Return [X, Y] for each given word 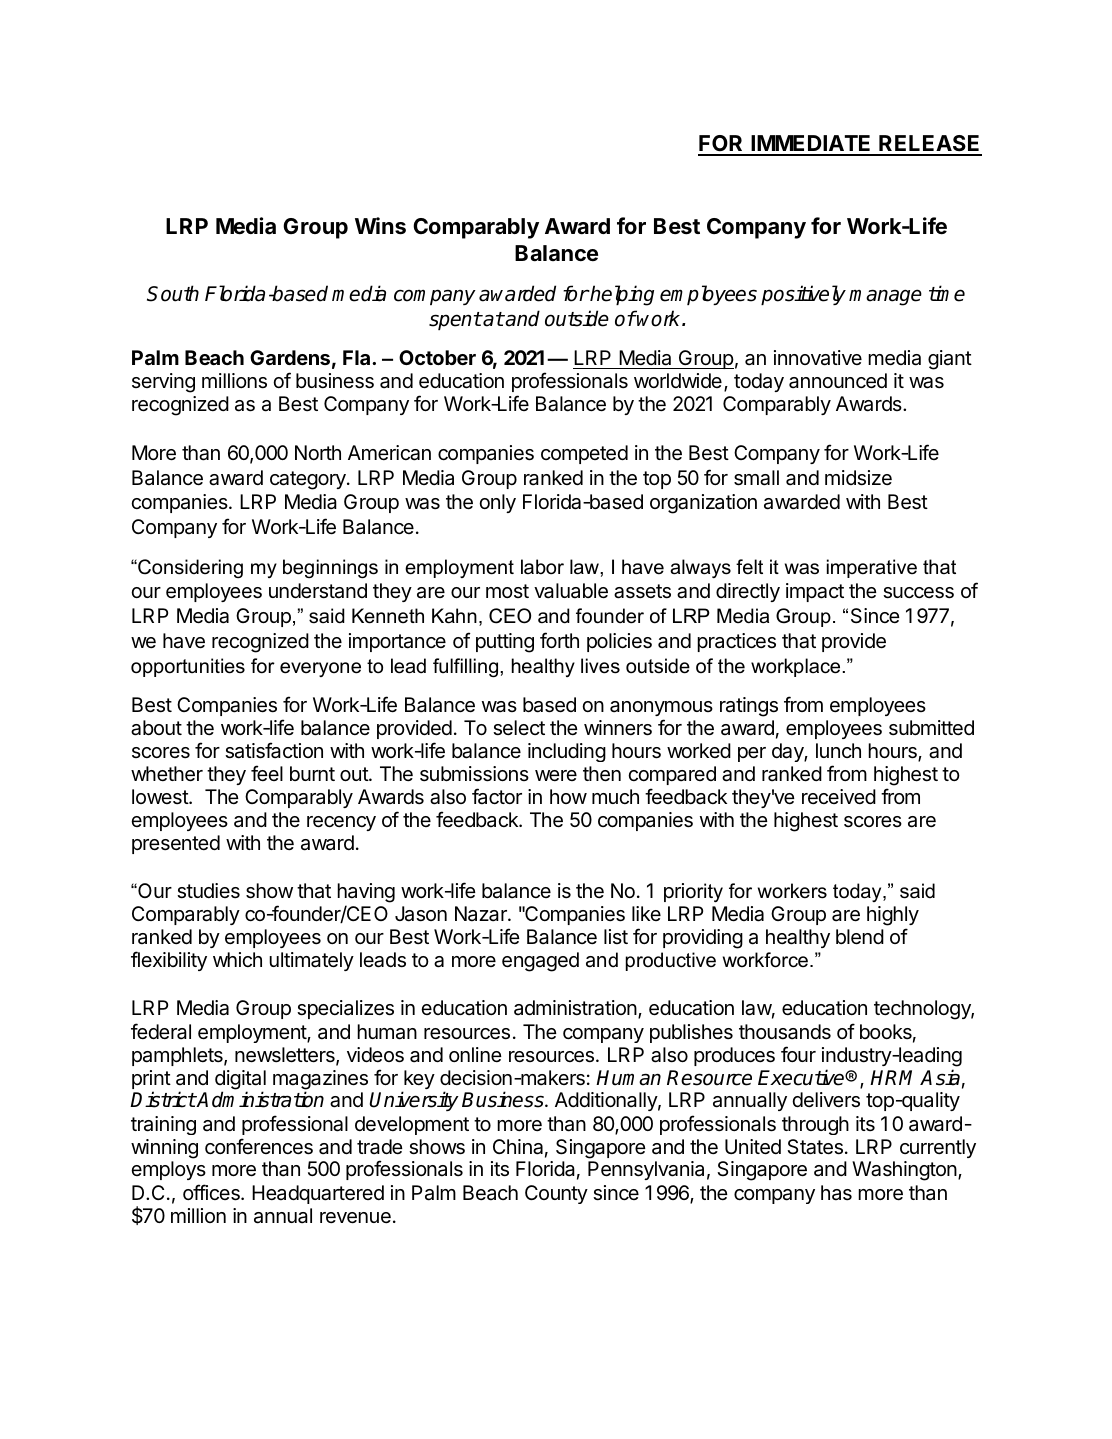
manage [885, 297]
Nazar [482, 914]
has [836, 1193]
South [173, 293]
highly [893, 917]
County [556, 1194]
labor [542, 567]
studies [208, 891]
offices [212, 1192]
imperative [872, 568]
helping [621, 295]
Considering [189, 568]
